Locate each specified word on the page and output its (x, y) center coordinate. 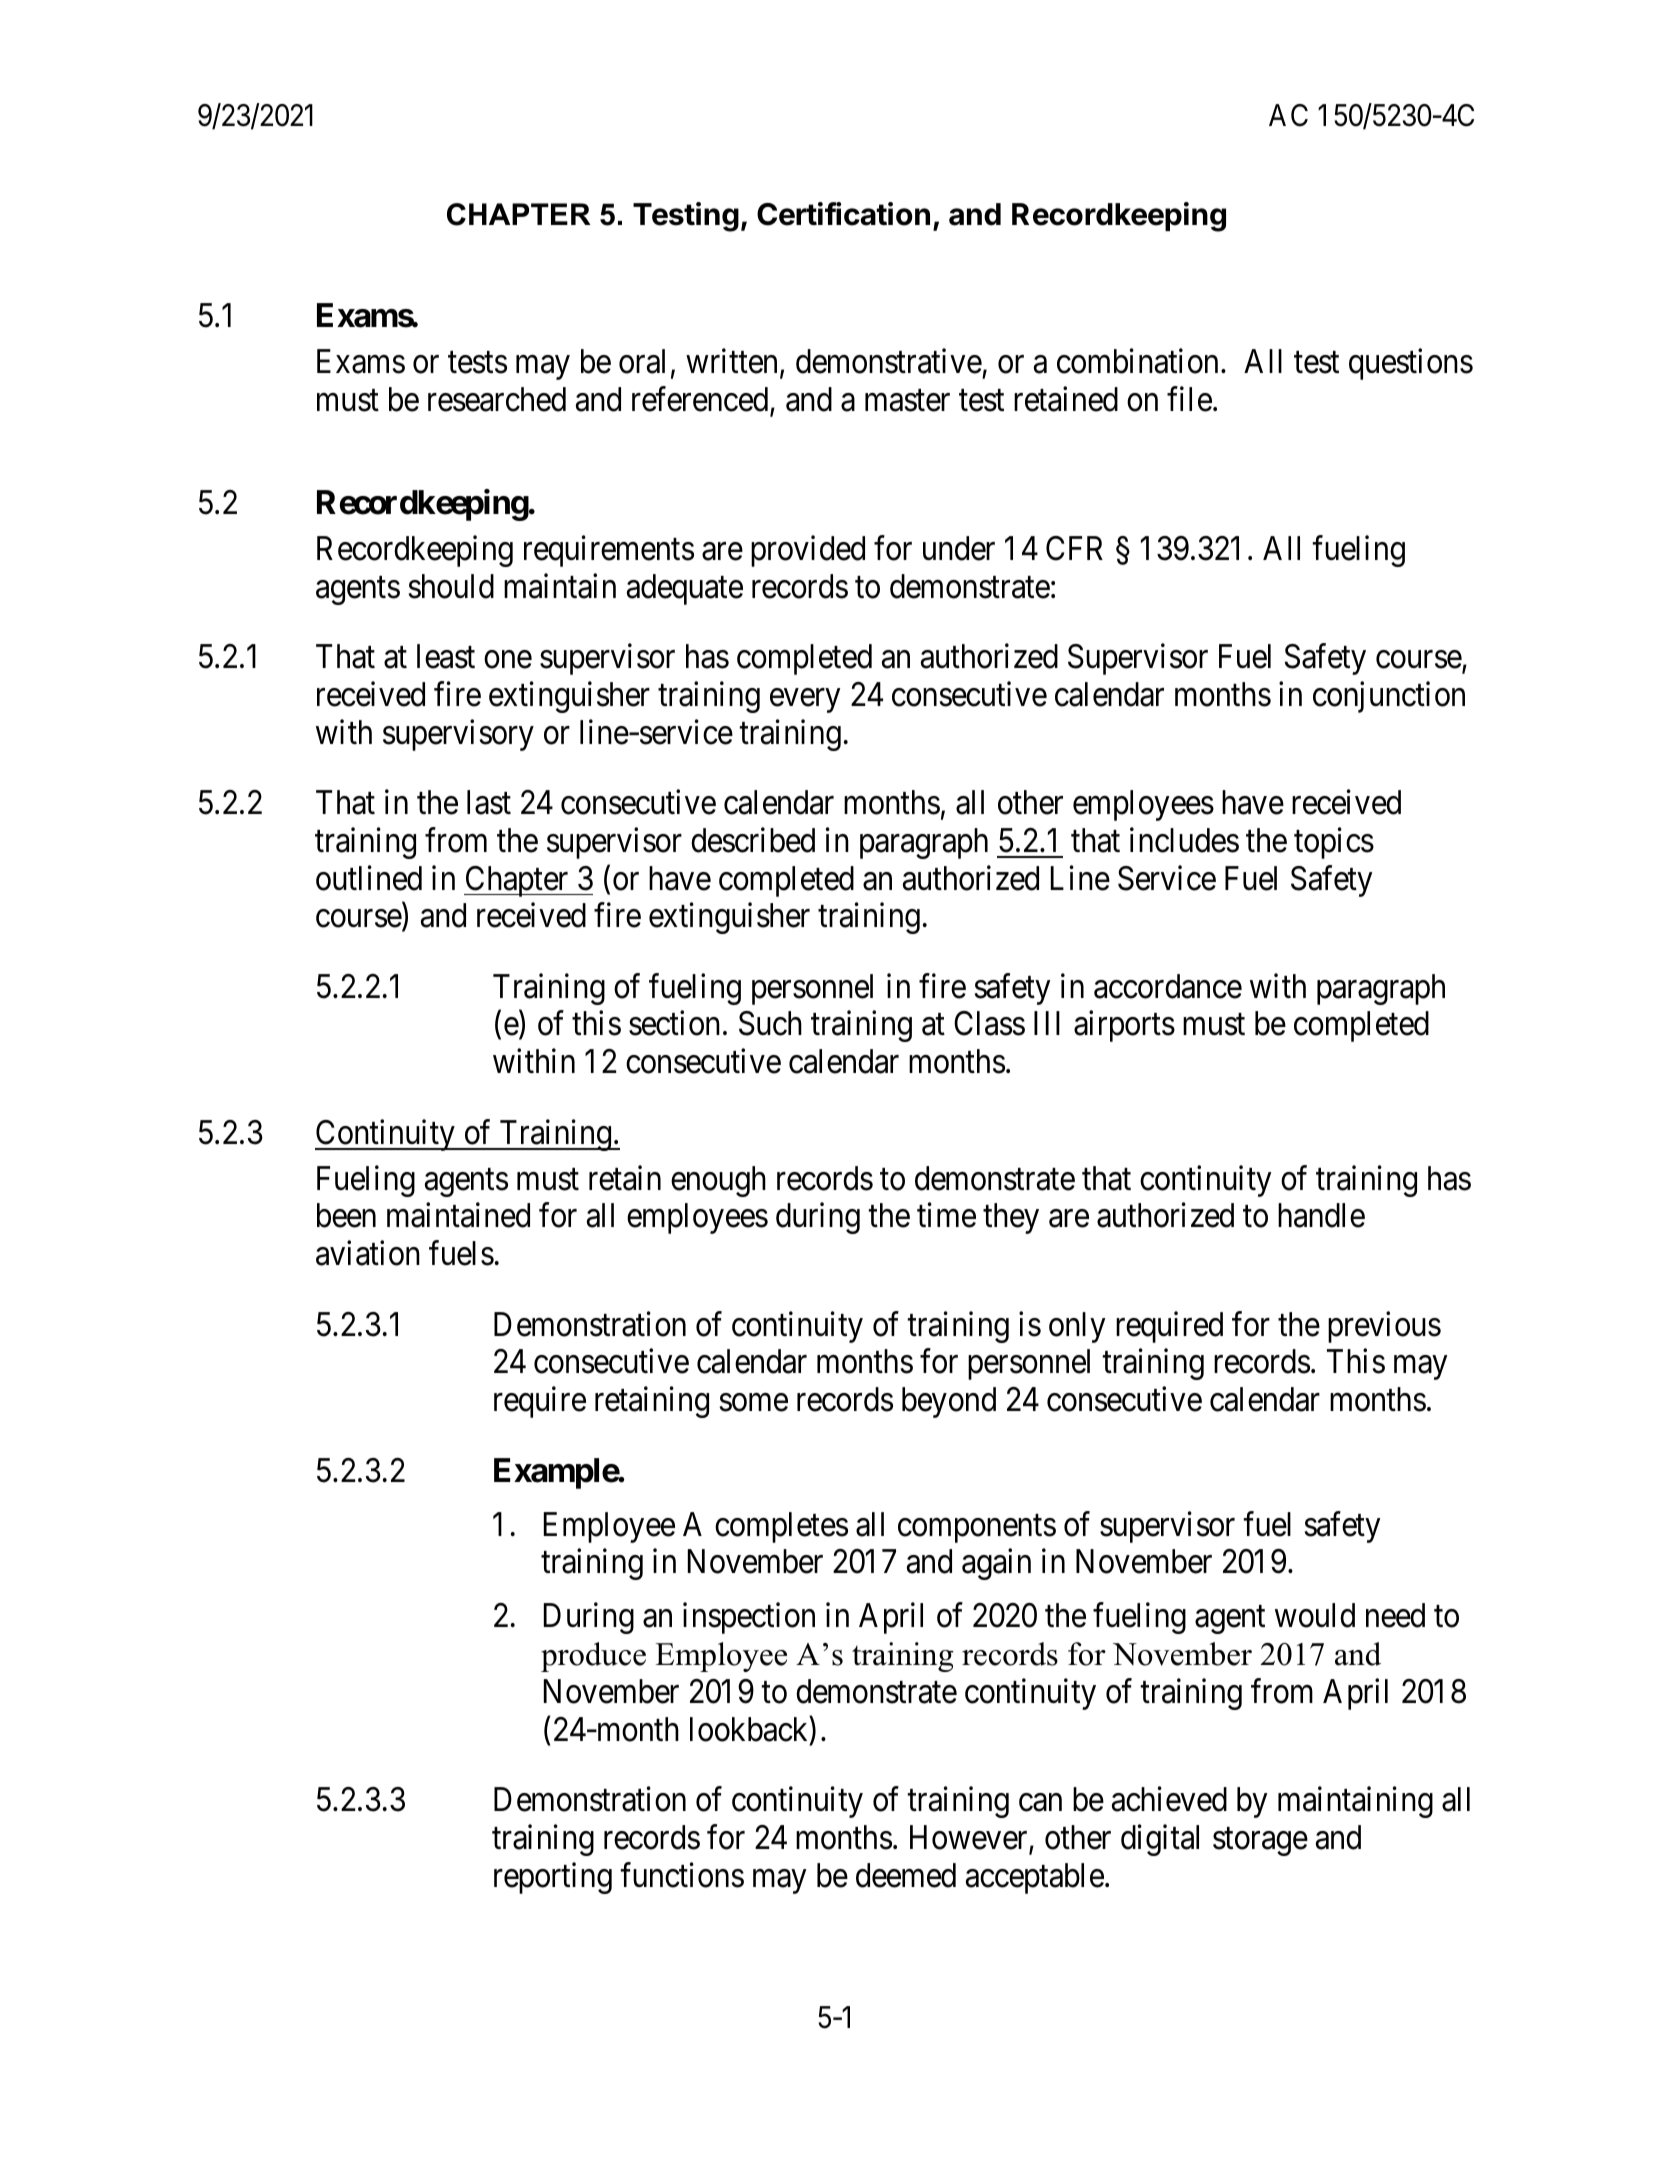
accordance (1168, 986)
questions (1411, 364)
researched (497, 399)
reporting (553, 1878)
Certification (843, 214)
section (674, 1023)
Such (770, 1023)
